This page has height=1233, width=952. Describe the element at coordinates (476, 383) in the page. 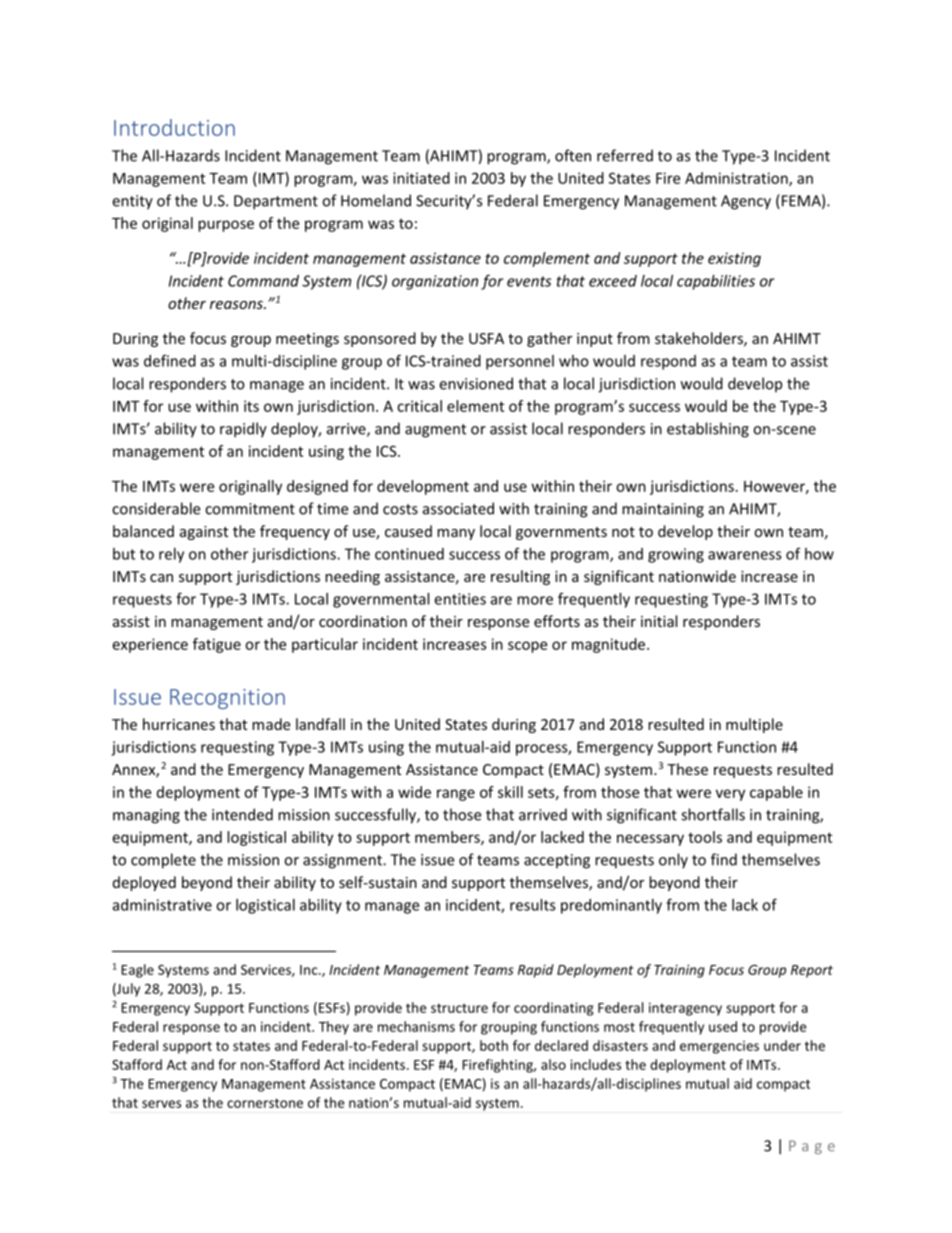

I see `envisioned` at that location.
